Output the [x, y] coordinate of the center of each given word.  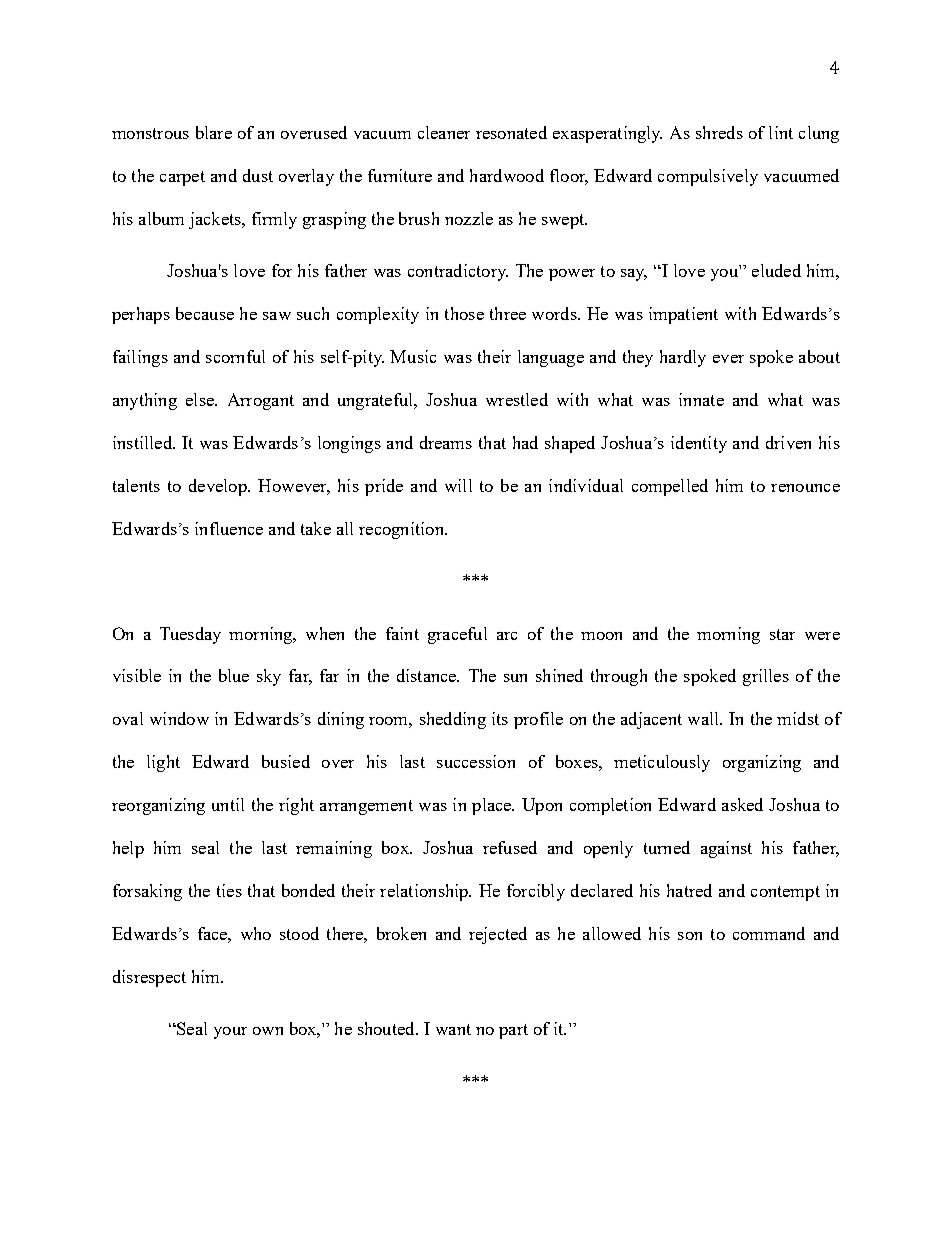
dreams [446, 442]
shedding [453, 720]
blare [214, 132]
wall [705, 718]
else [201, 399]
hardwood [507, 175]
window [179, 718]
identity [699, 444]
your [230, 1033]
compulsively [708, 177]
